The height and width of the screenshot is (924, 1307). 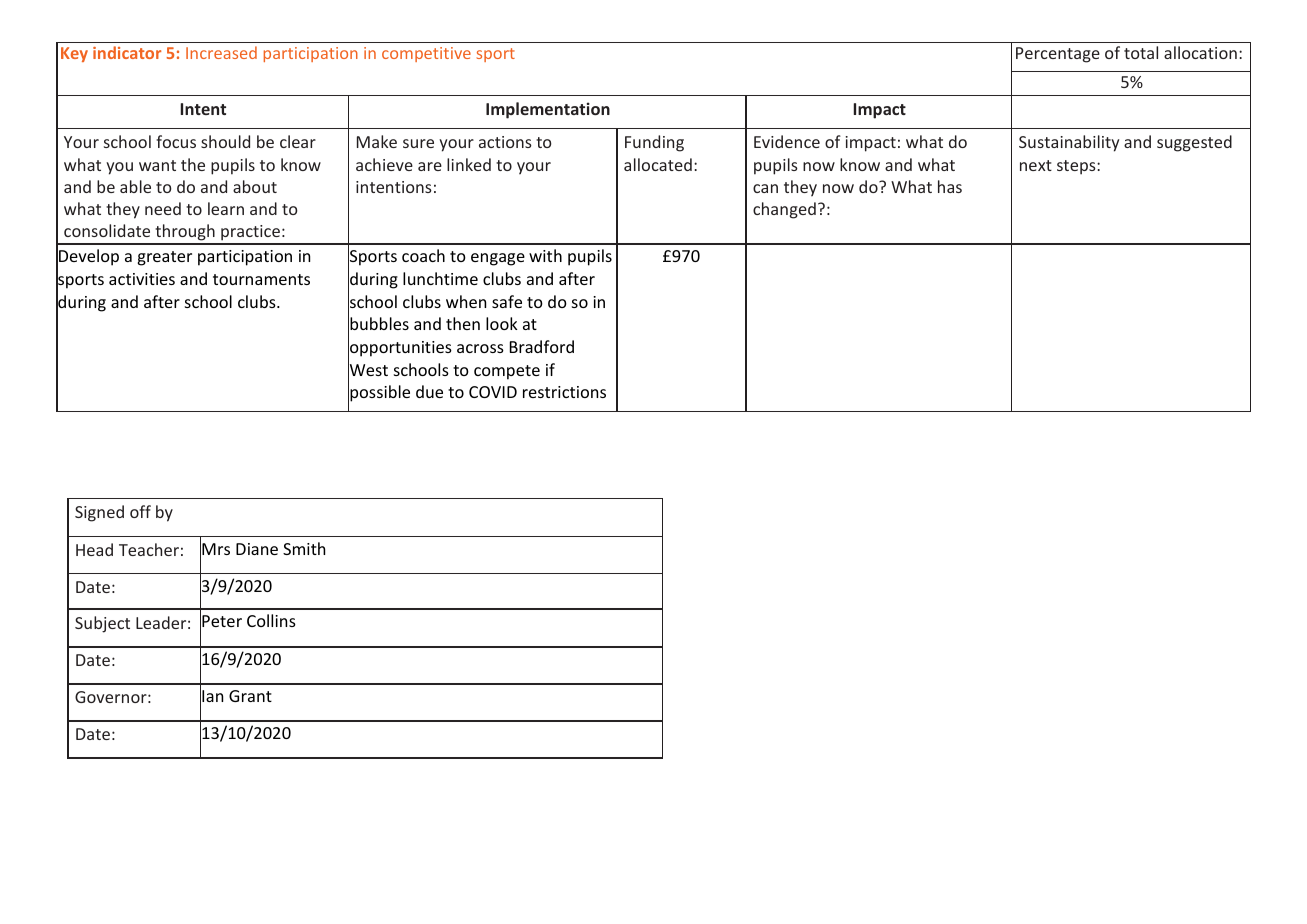 I want to click on Collins, so click(x=271, y=620).
